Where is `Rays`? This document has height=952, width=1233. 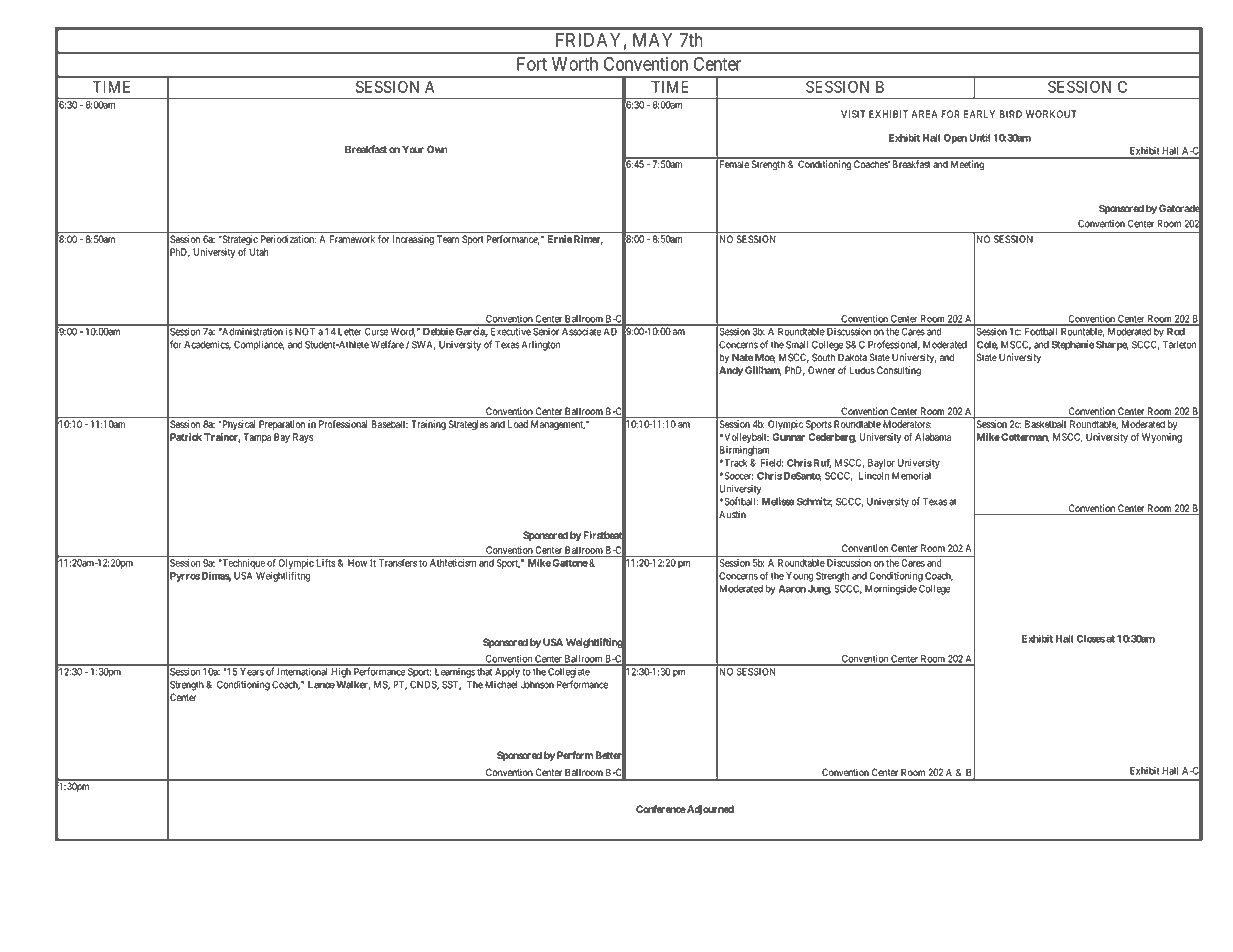
Rays is located at coordinates (303, 438).
